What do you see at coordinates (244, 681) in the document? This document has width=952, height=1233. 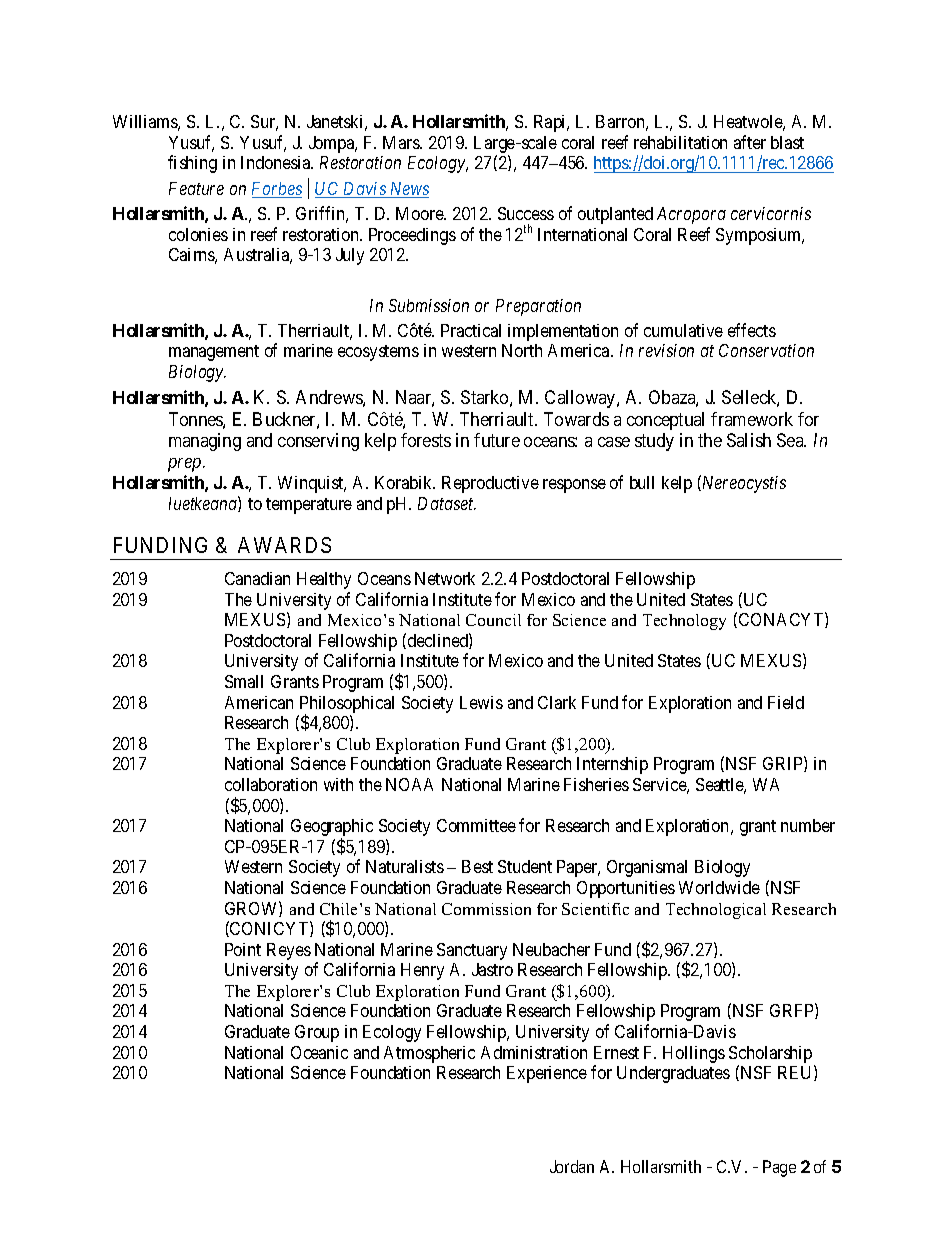 I see `Small` at bounding box center [244, 681].
